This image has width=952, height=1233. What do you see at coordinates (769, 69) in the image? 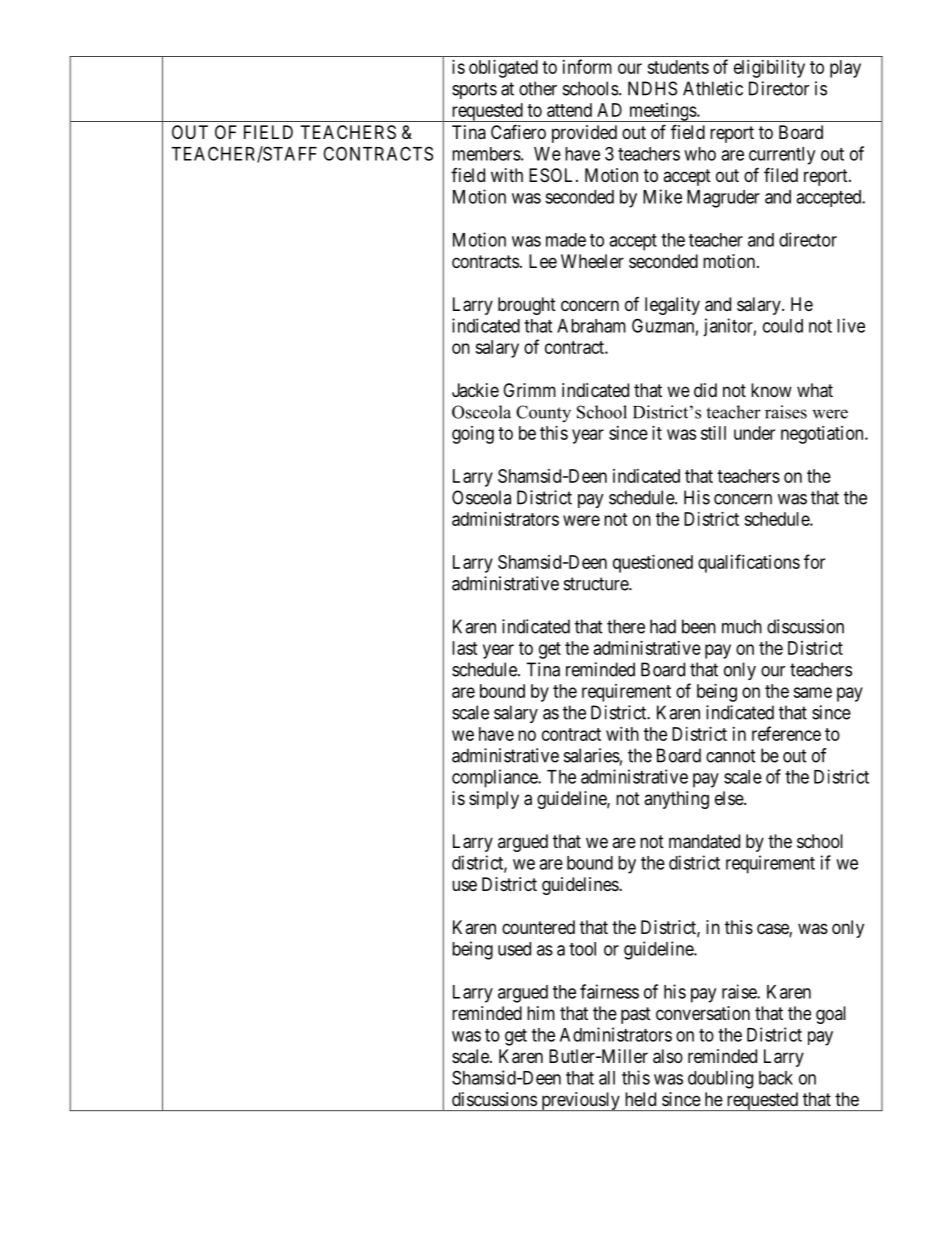
I see `eligibility` at bounding box center [769, 69].
